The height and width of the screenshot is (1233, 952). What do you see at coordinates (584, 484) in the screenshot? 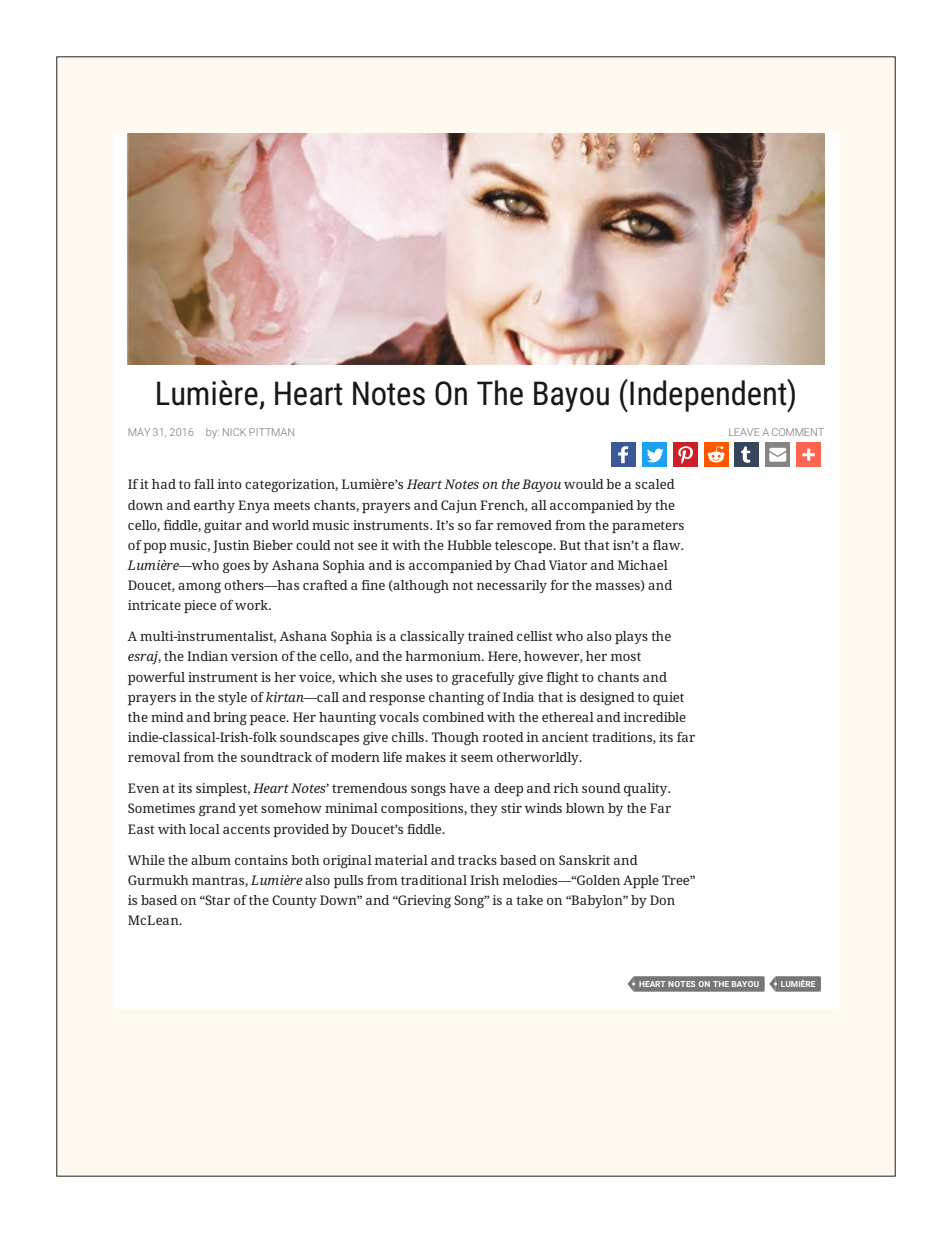
I see `would` at bounding box center [584, 484].
